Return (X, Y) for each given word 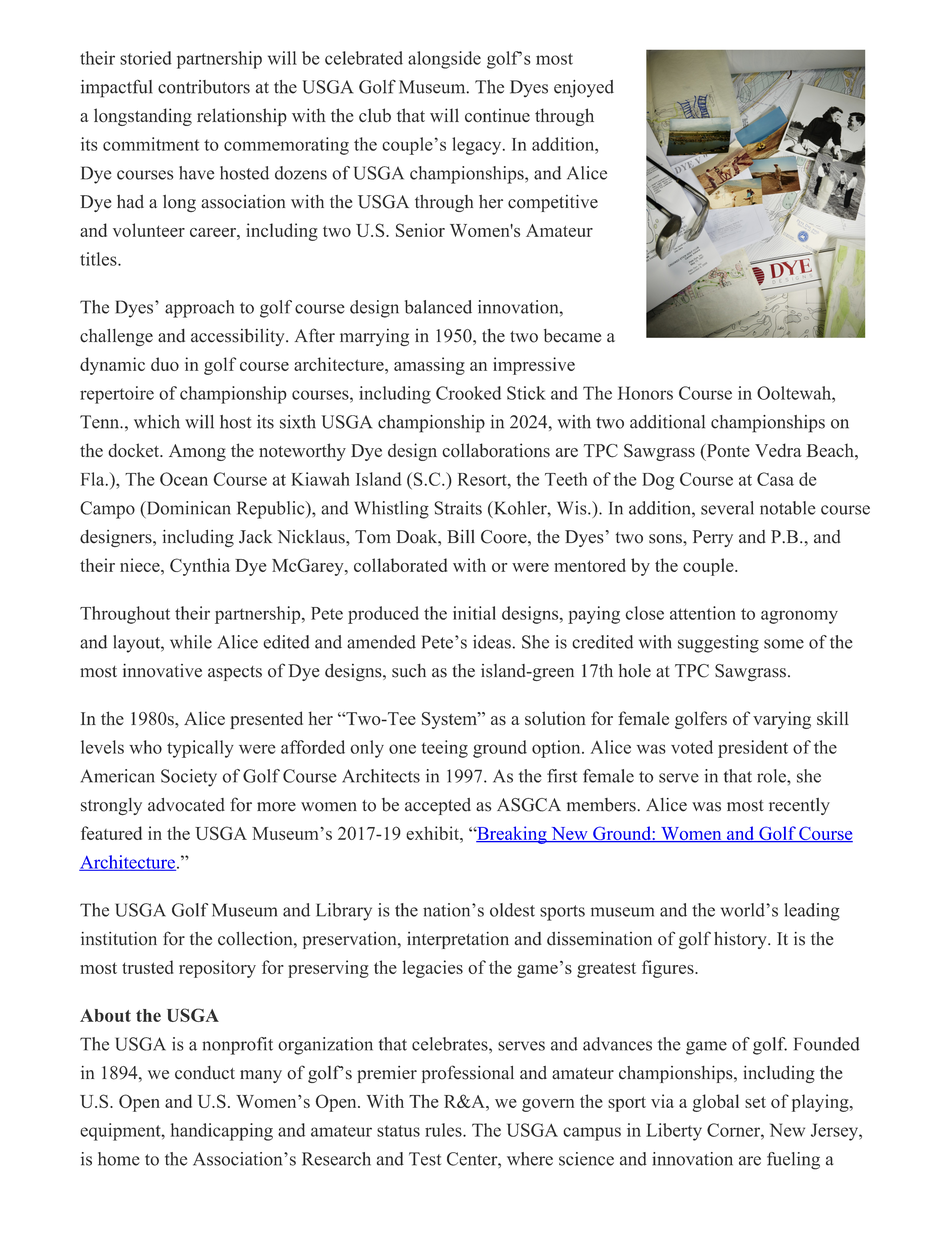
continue (497, 115)
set (755, 1102)
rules (444, 1130)
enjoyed (584, 89)
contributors (204, 87)
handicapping (222, 1132)
